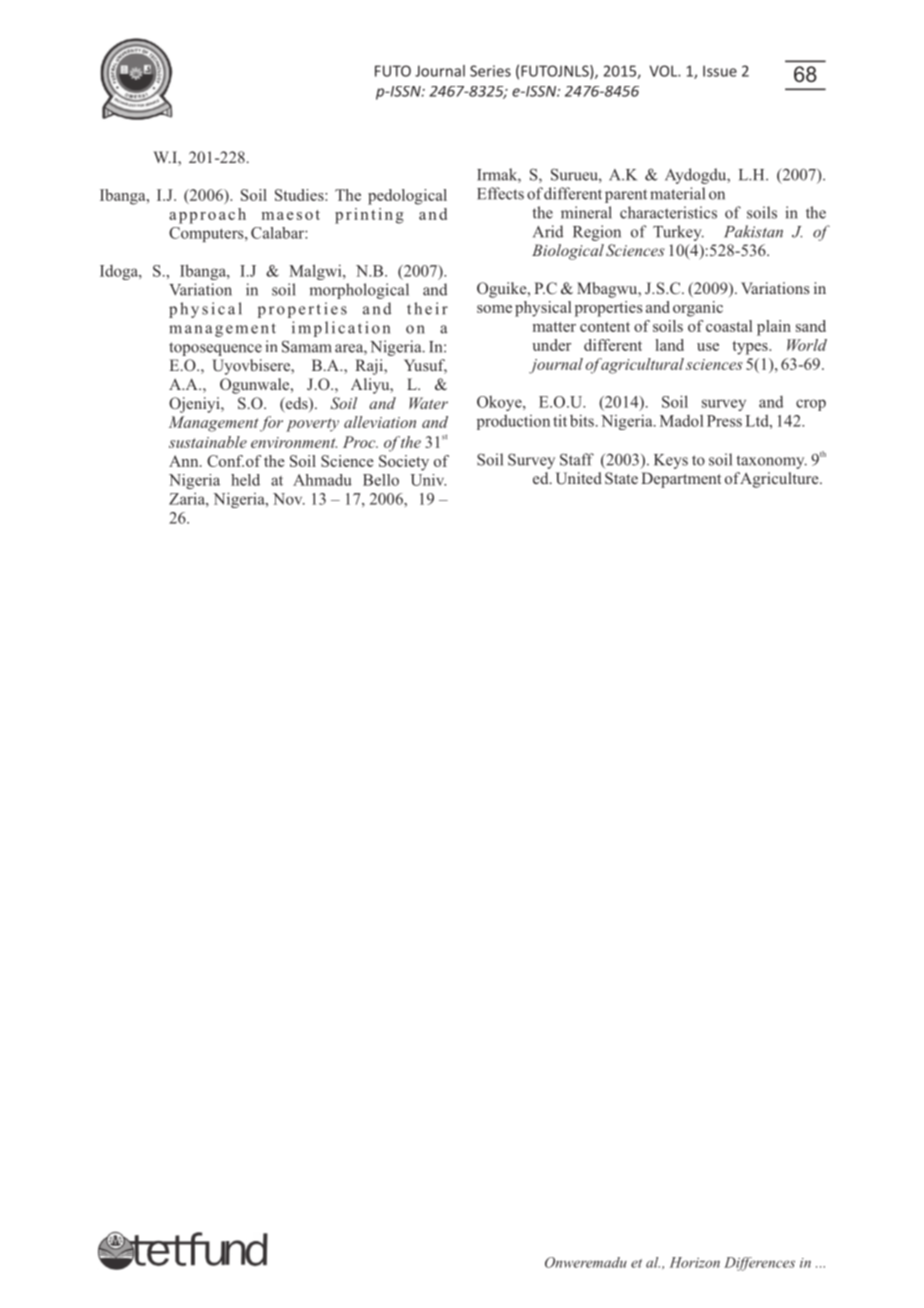 Image resolution: width=924 pixels, height=1308 pixels. Describe the element at coordinates (207, 234) in the screenshot. I see `Computers` at that location.
